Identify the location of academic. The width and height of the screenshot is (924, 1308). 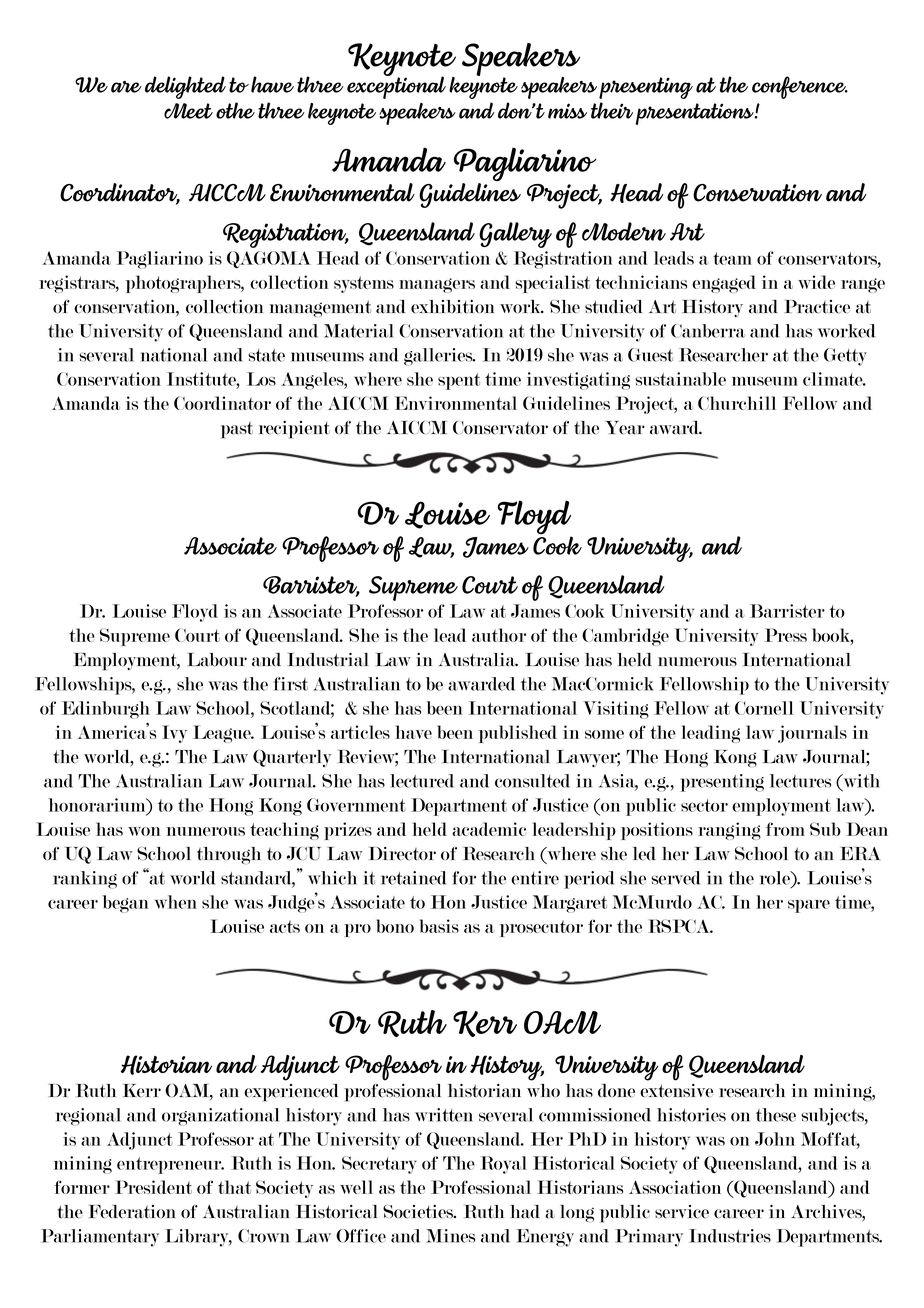
(489, 829).
